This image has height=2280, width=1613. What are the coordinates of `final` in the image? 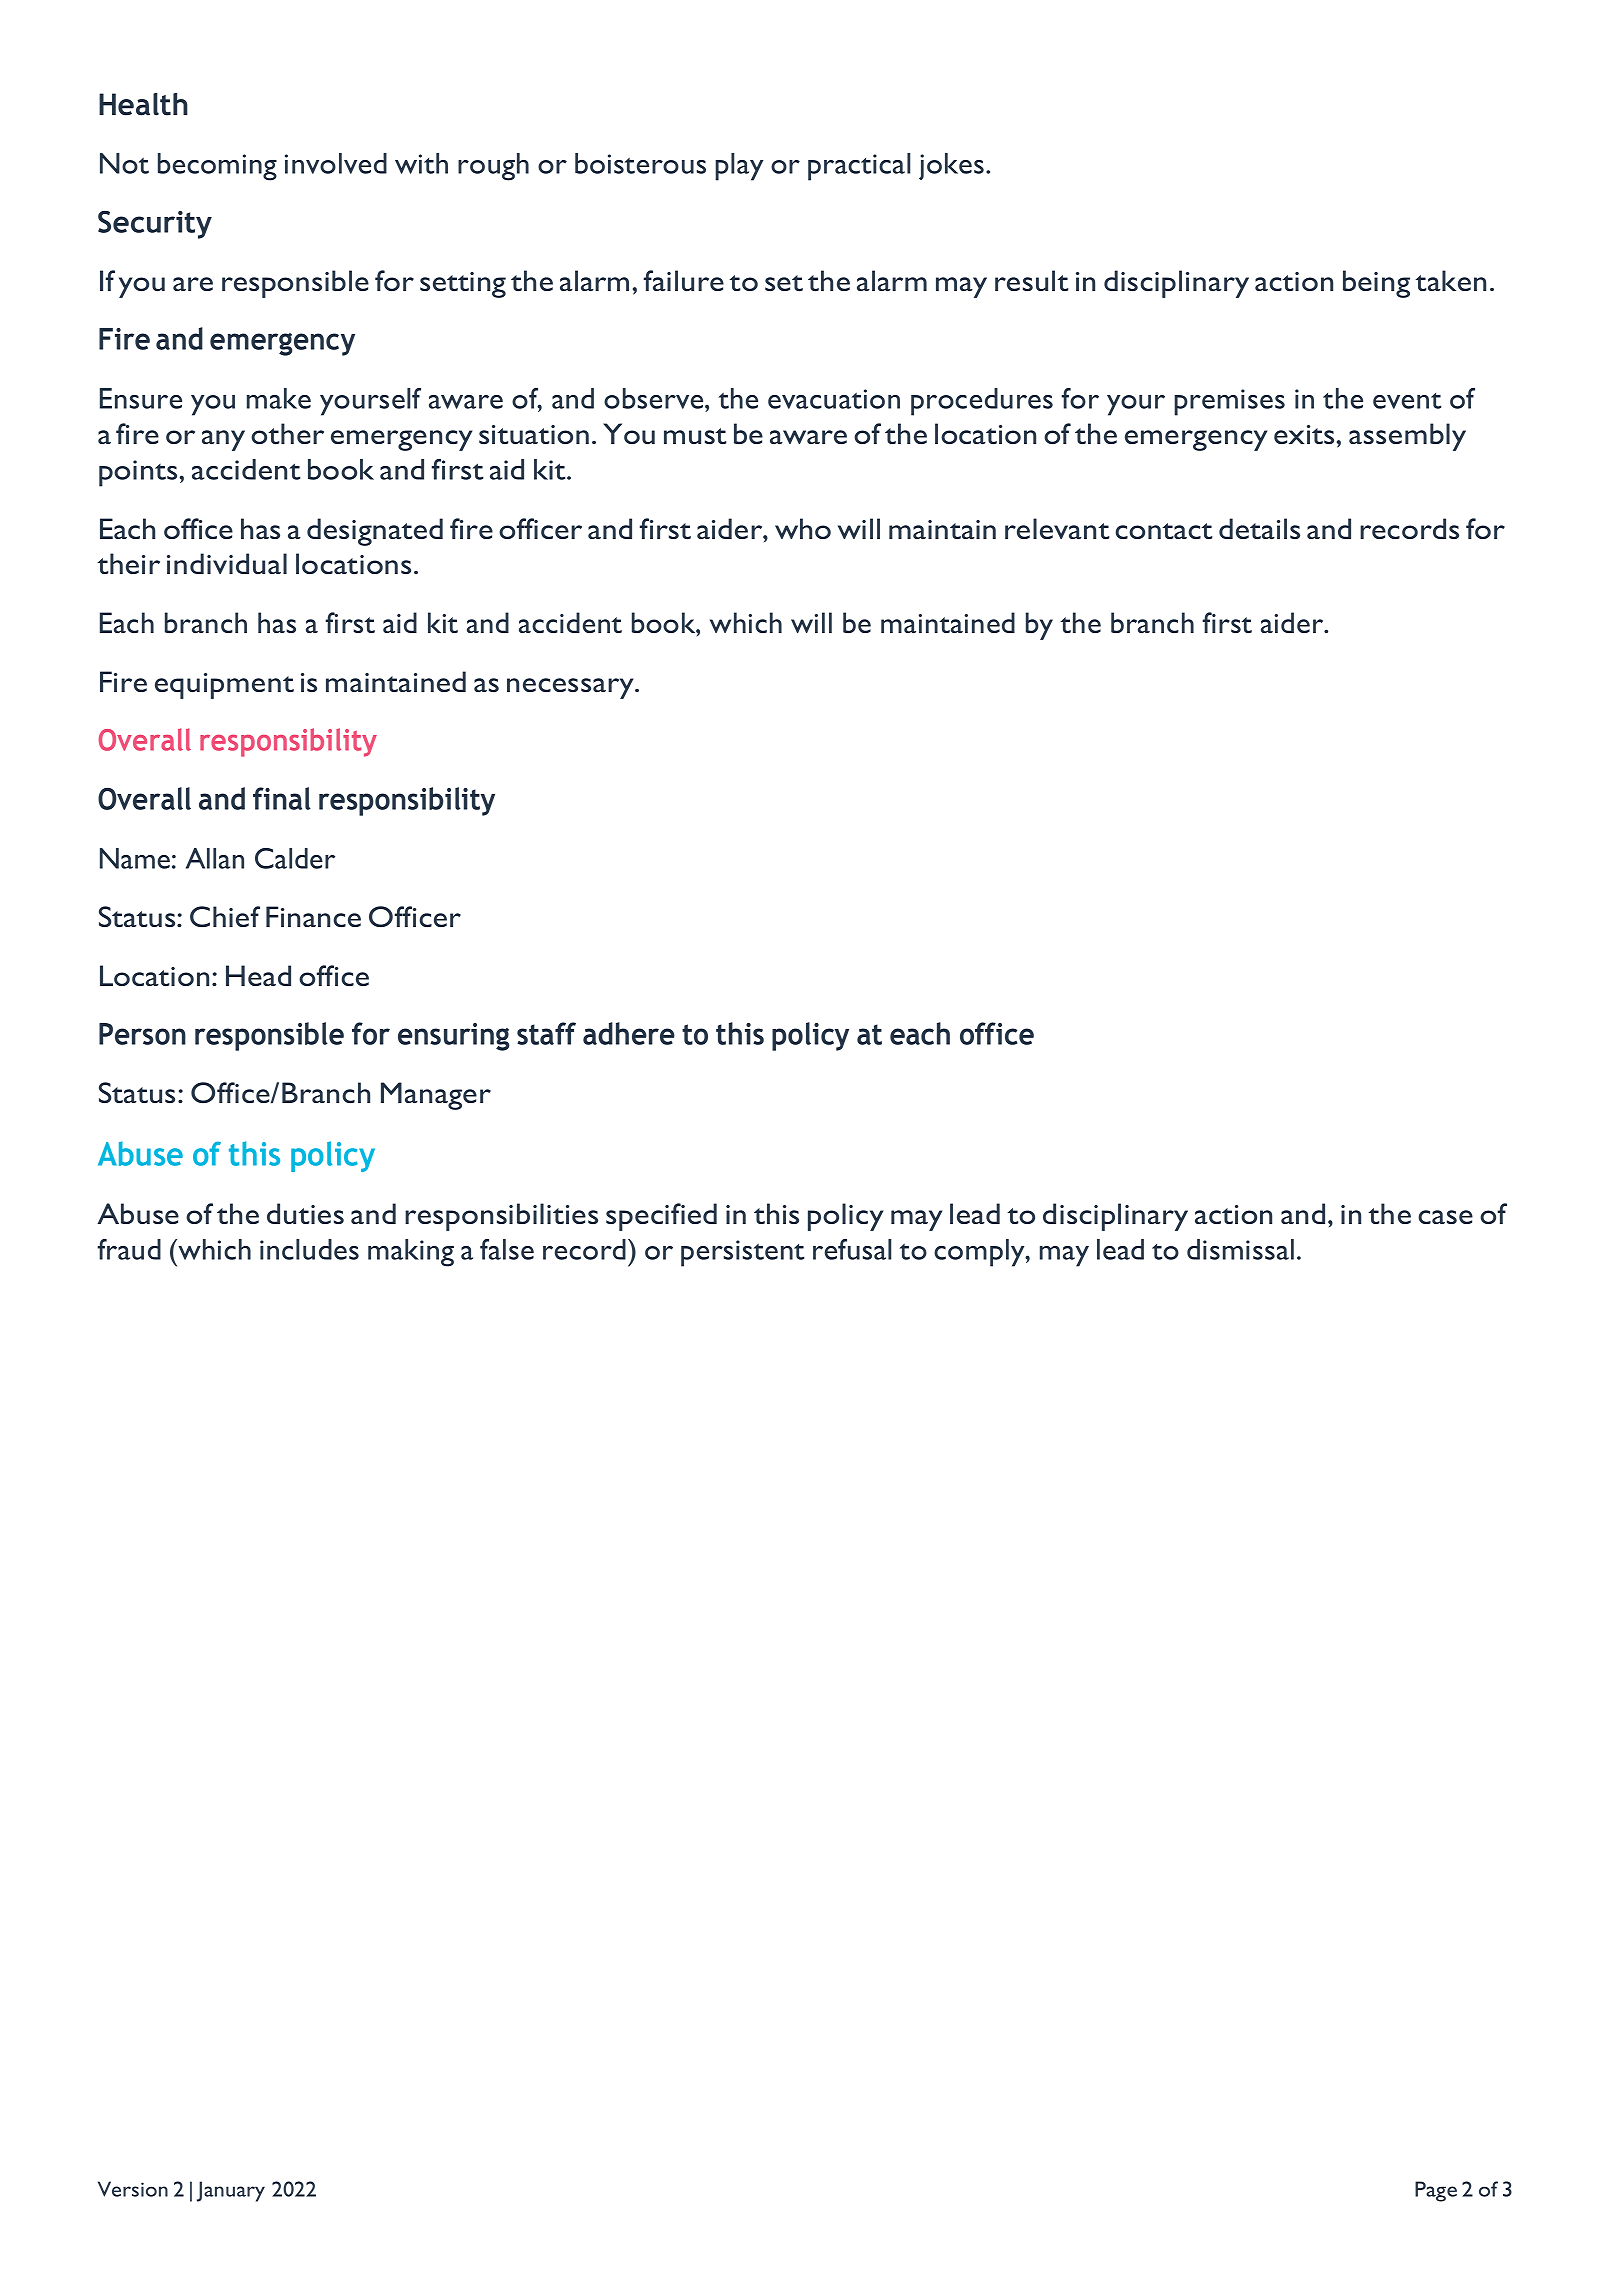 It's located at (282, 798).
